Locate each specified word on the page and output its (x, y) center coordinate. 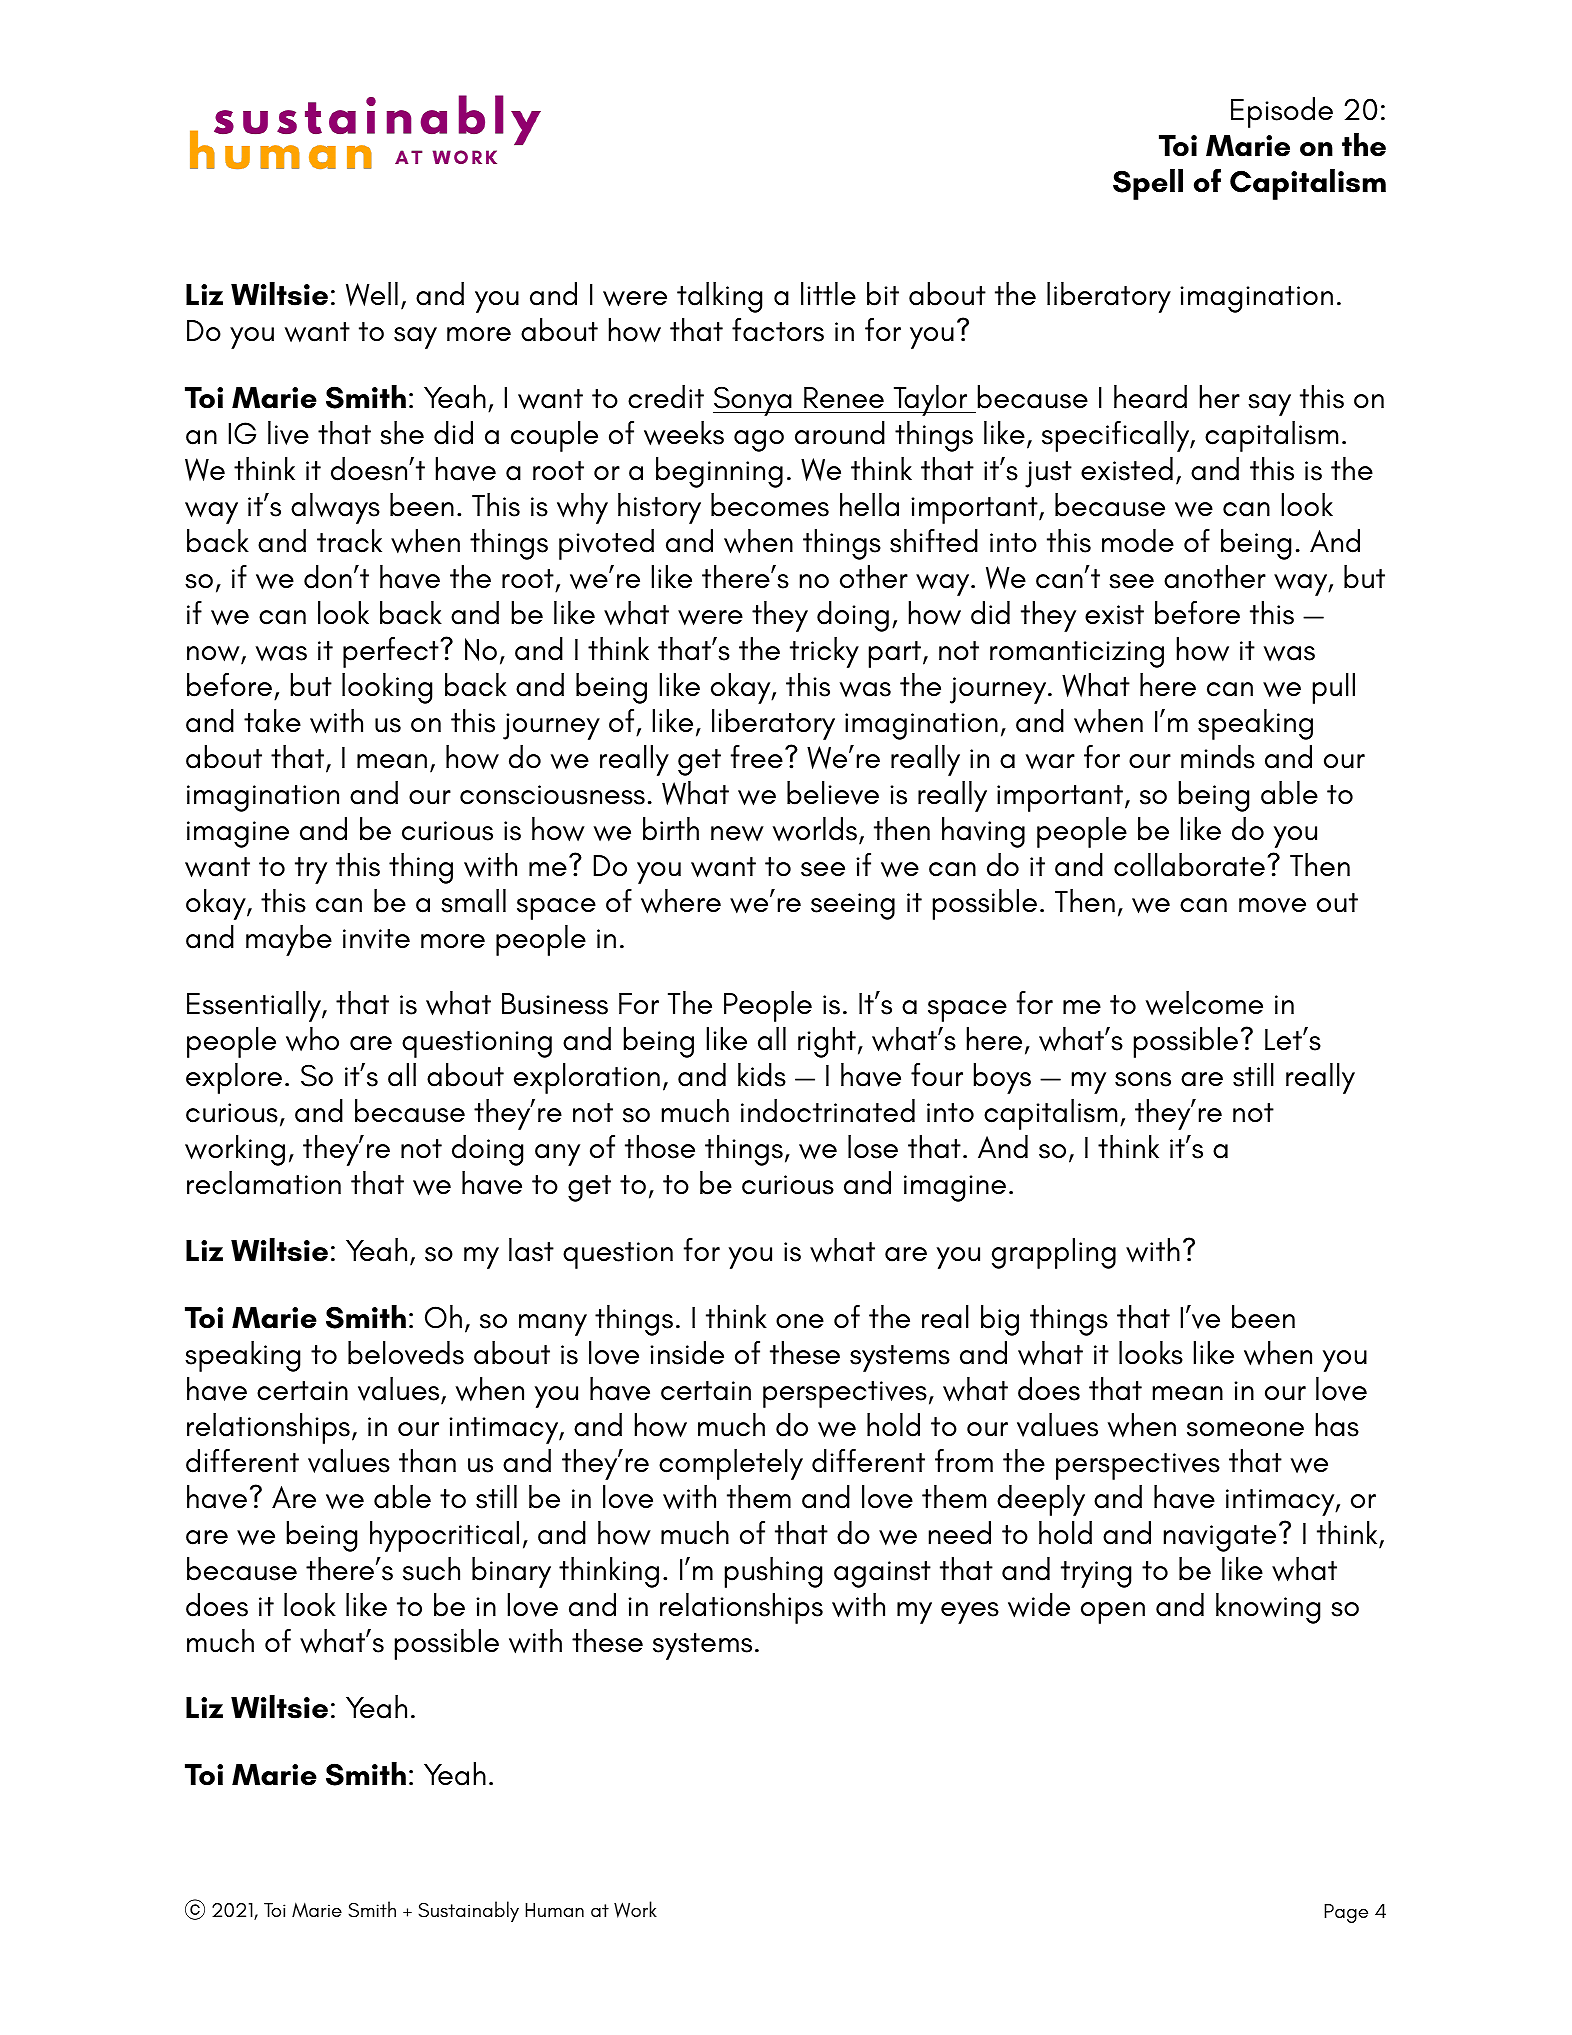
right (827, 1042)
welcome (1204, 1003)
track (349, 541)
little (828, 293)
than (427, 1461)
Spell (1148, 184)
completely (731, 1464)
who (312, 1039)
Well (372, 294)
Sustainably (469, 1911)
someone (1245, 1429)
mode (1138, 541)
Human (554, 1910)
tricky (824, 652)
